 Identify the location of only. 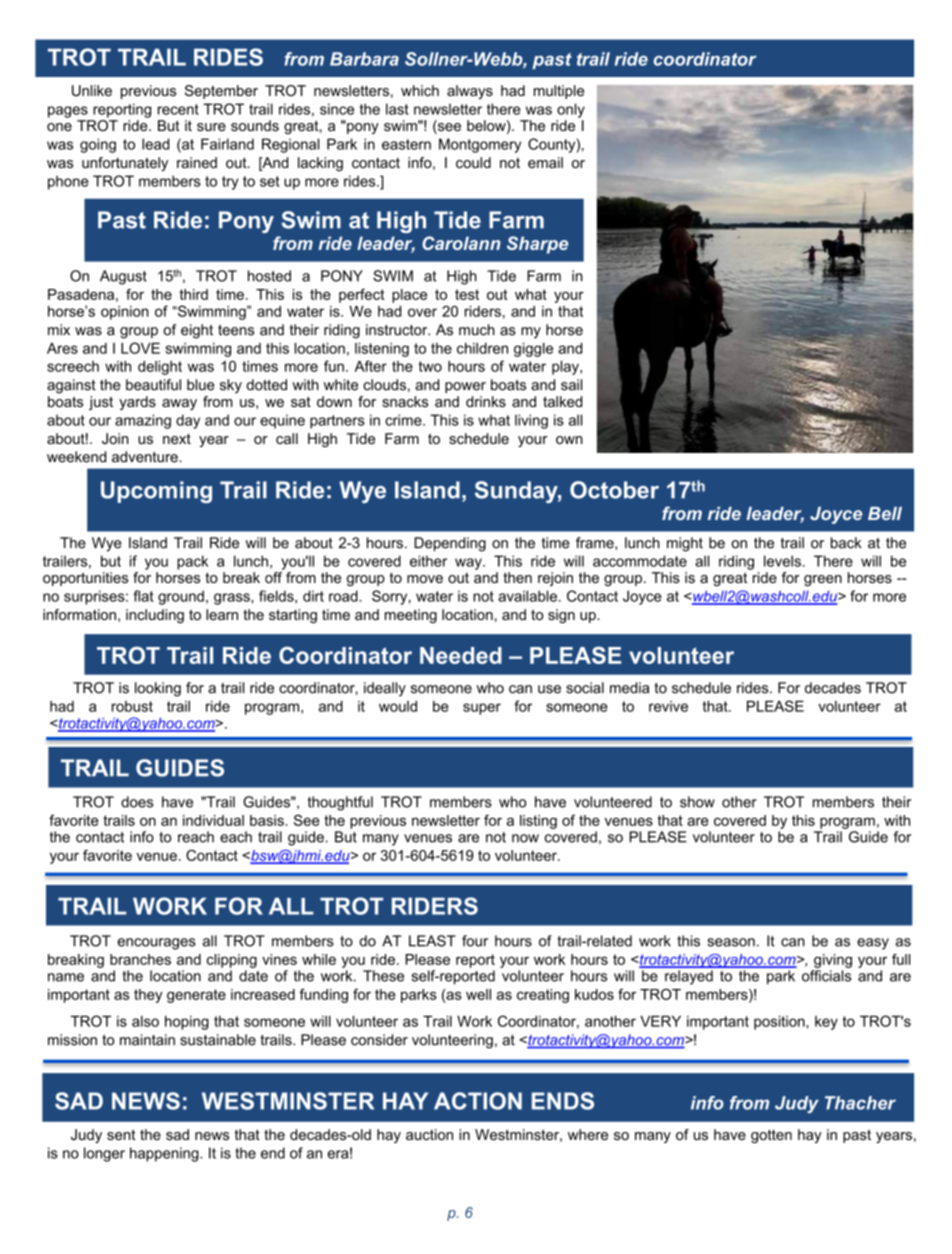
(571, 110).
